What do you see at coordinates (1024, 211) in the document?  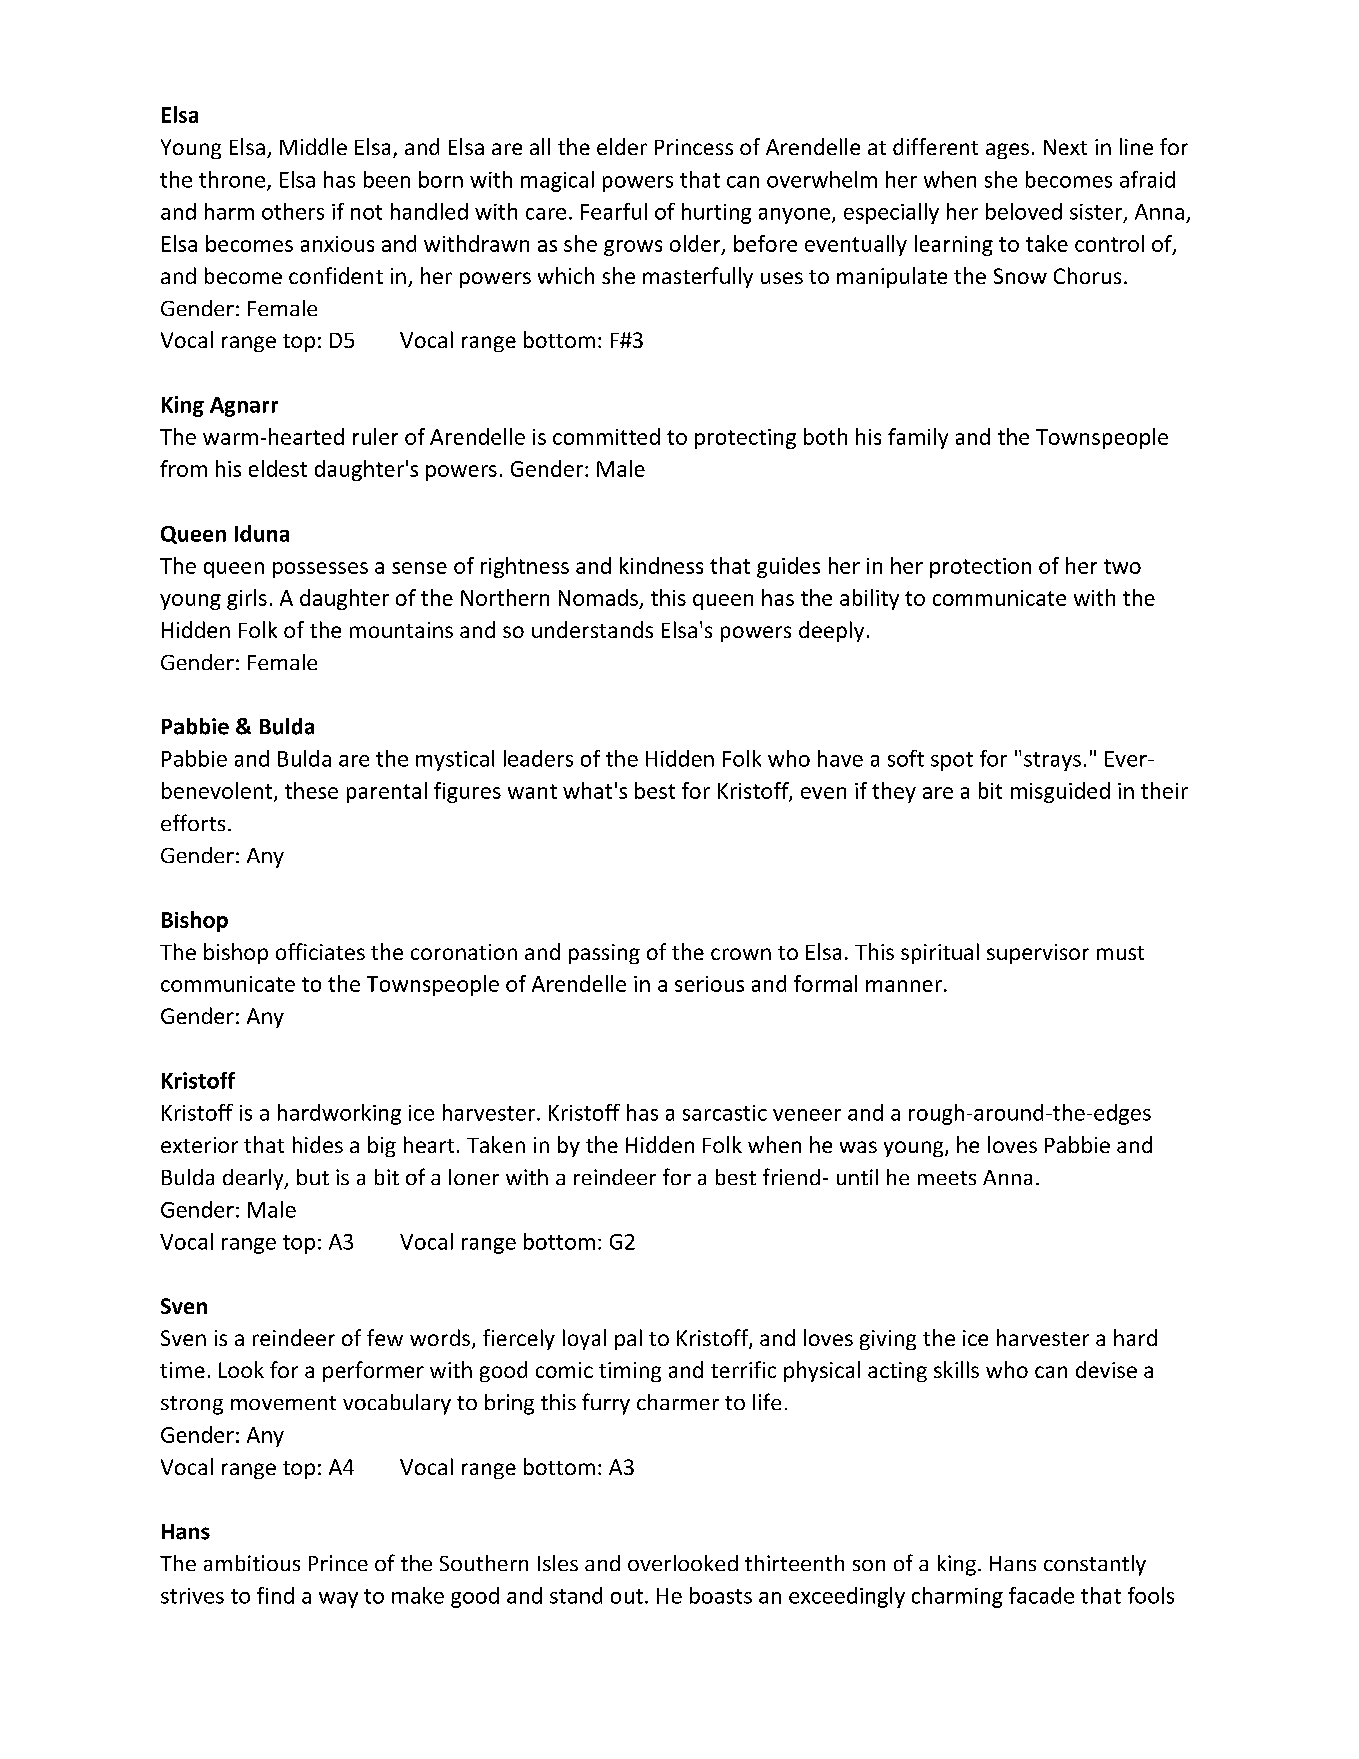 I see `beloved` at bounding box center [1024, 211].
